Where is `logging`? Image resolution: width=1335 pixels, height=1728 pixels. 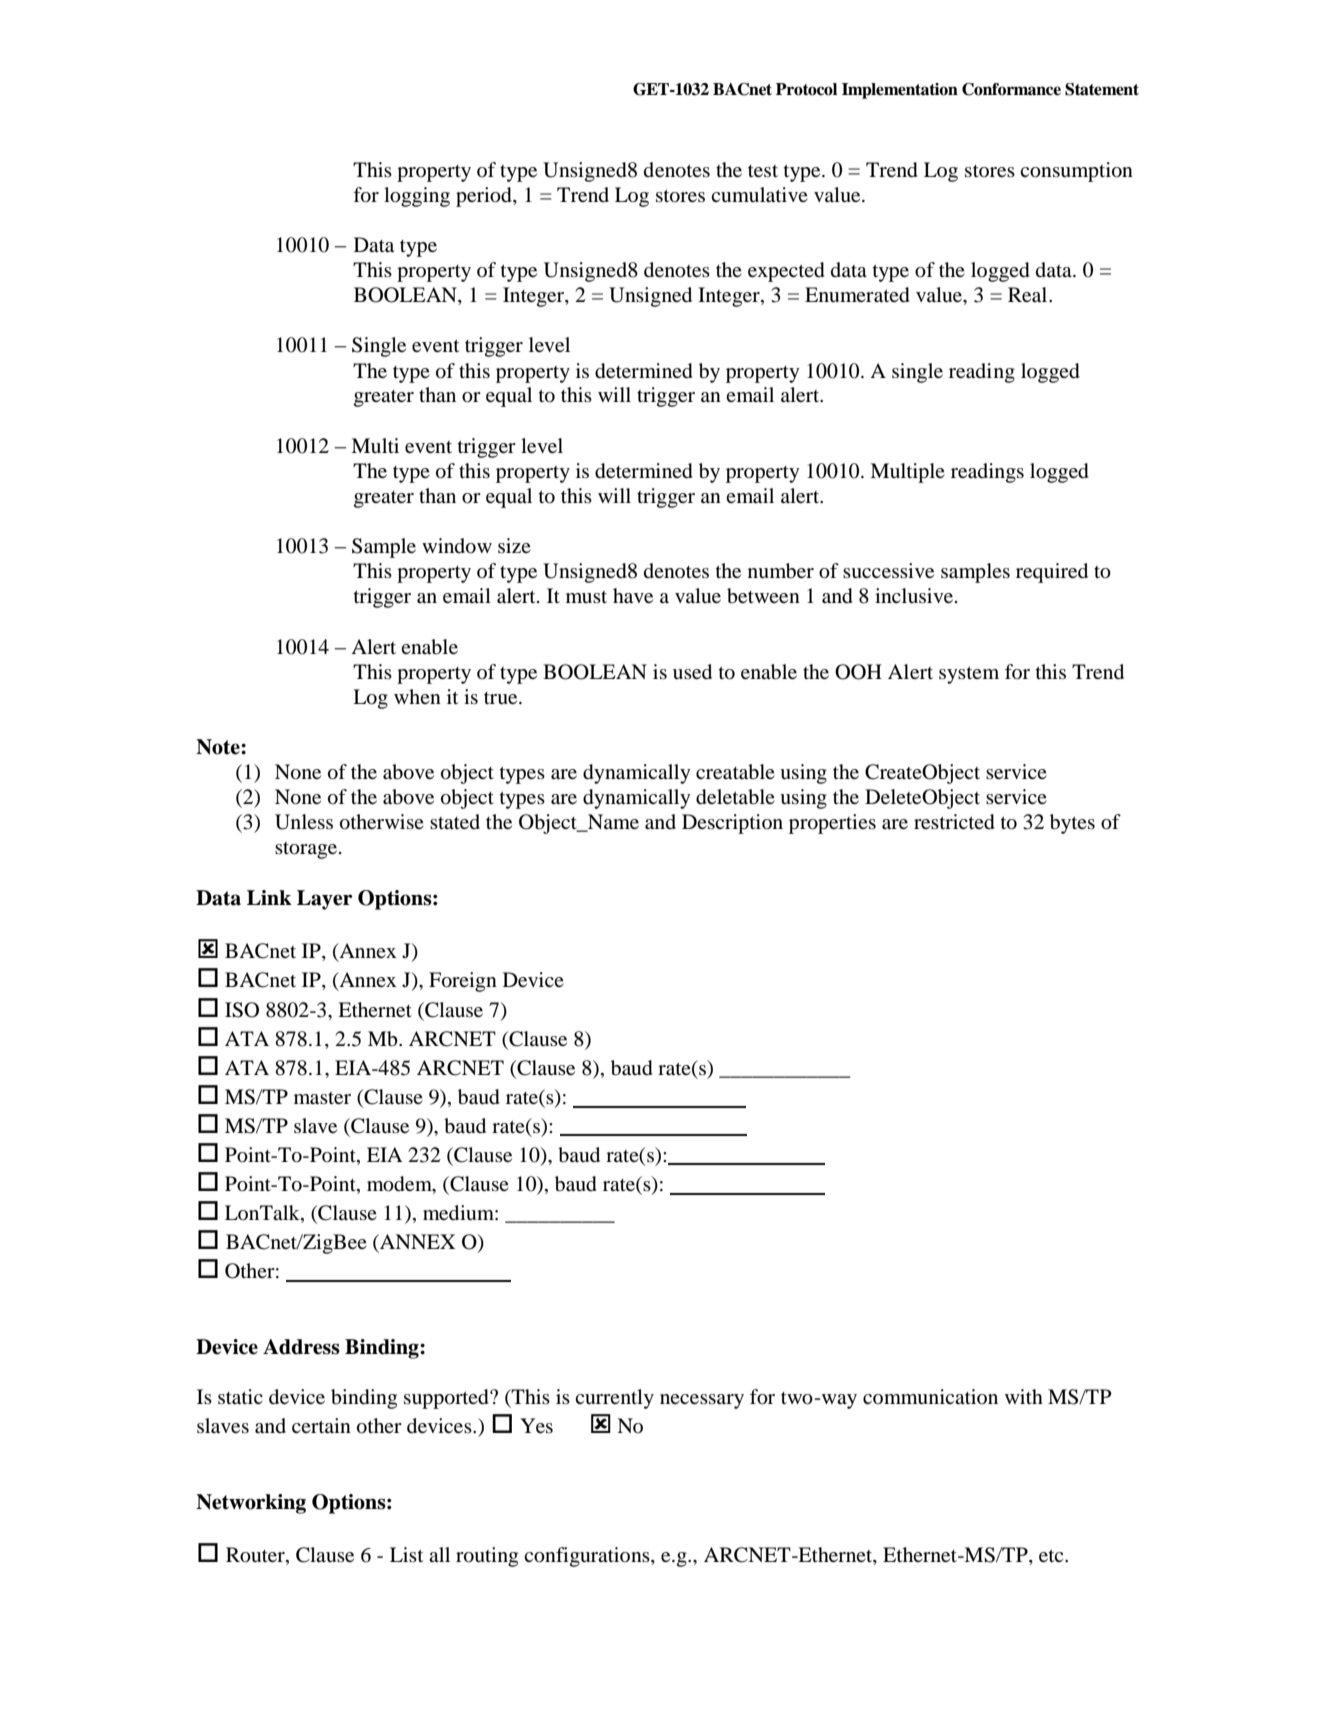 logging is located at coordinates (417, 197).
